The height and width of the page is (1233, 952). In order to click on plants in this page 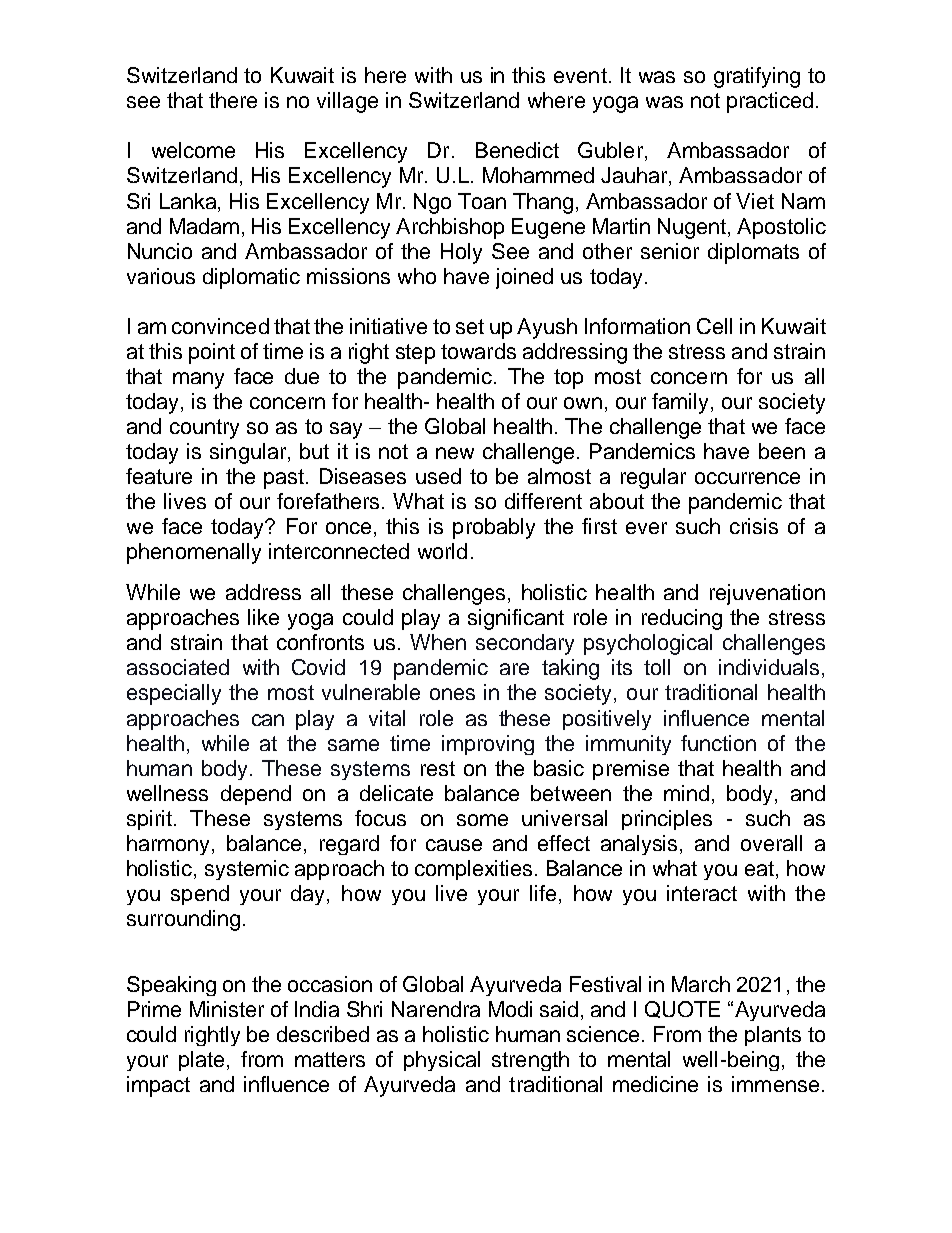, I will do `click(773, 1036)`.
